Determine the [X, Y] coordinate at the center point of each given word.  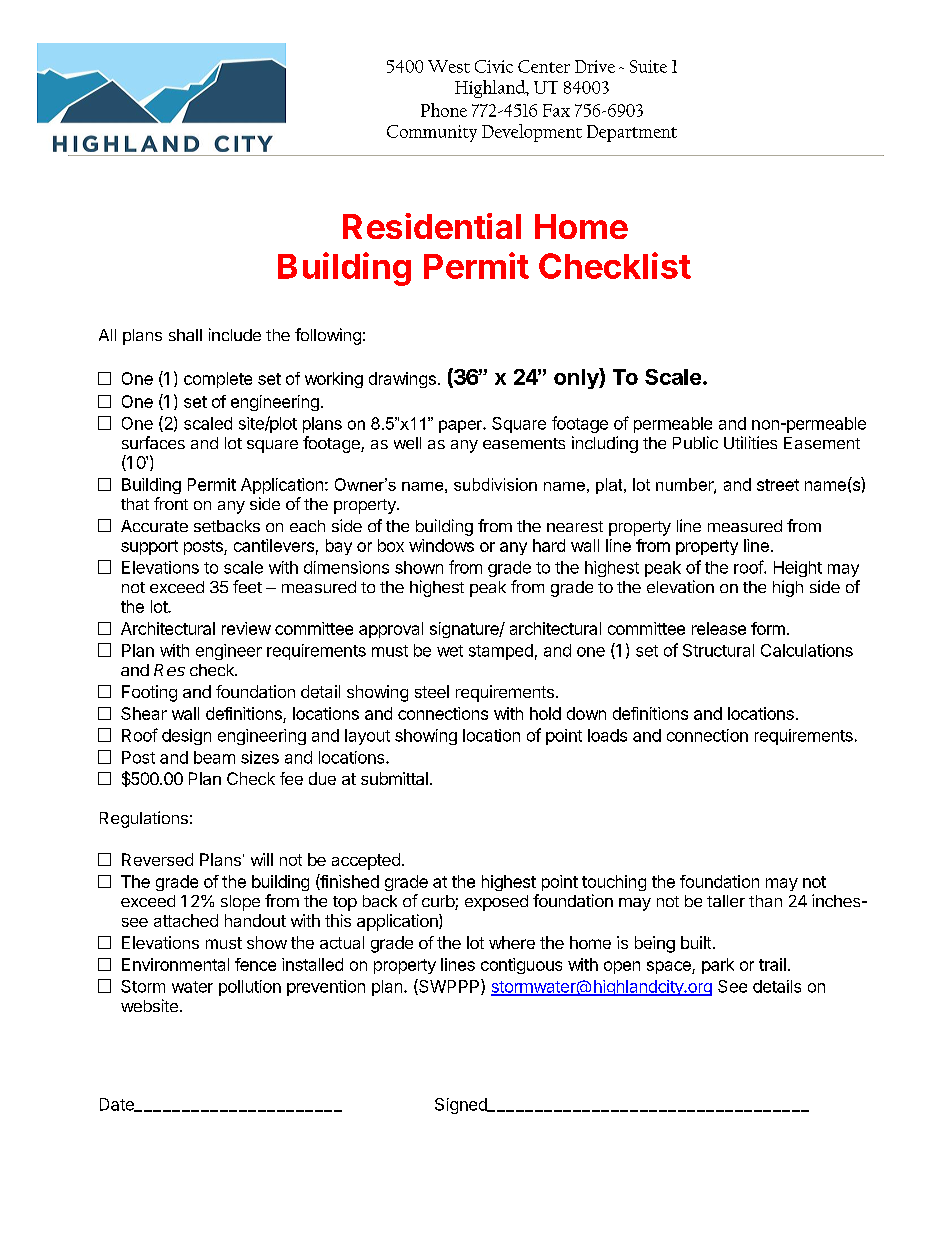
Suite [648, 66]
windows [441, 545]
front [171, 503]
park [718, 966]
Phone [444, 110]
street [778, 485]
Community [432, 133]
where [512, 942]
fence [255, 964]
